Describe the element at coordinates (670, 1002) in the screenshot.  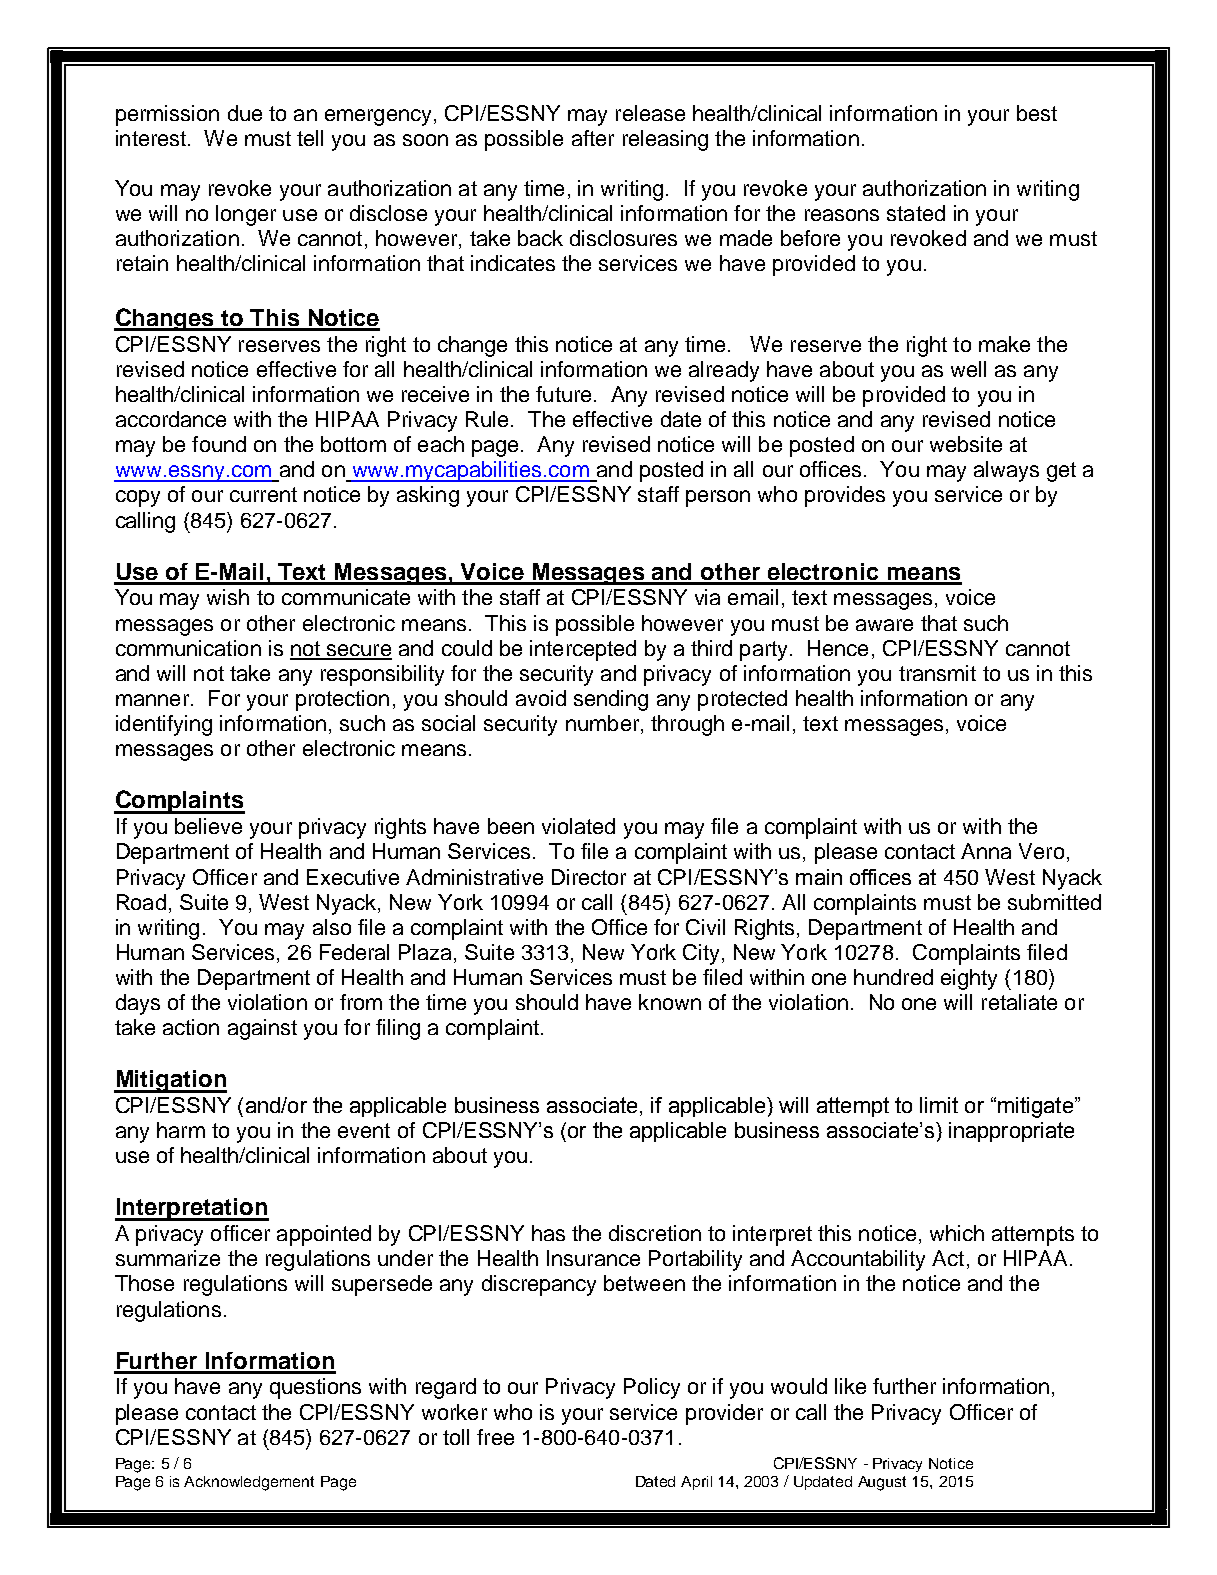
I see `known` at that location.
